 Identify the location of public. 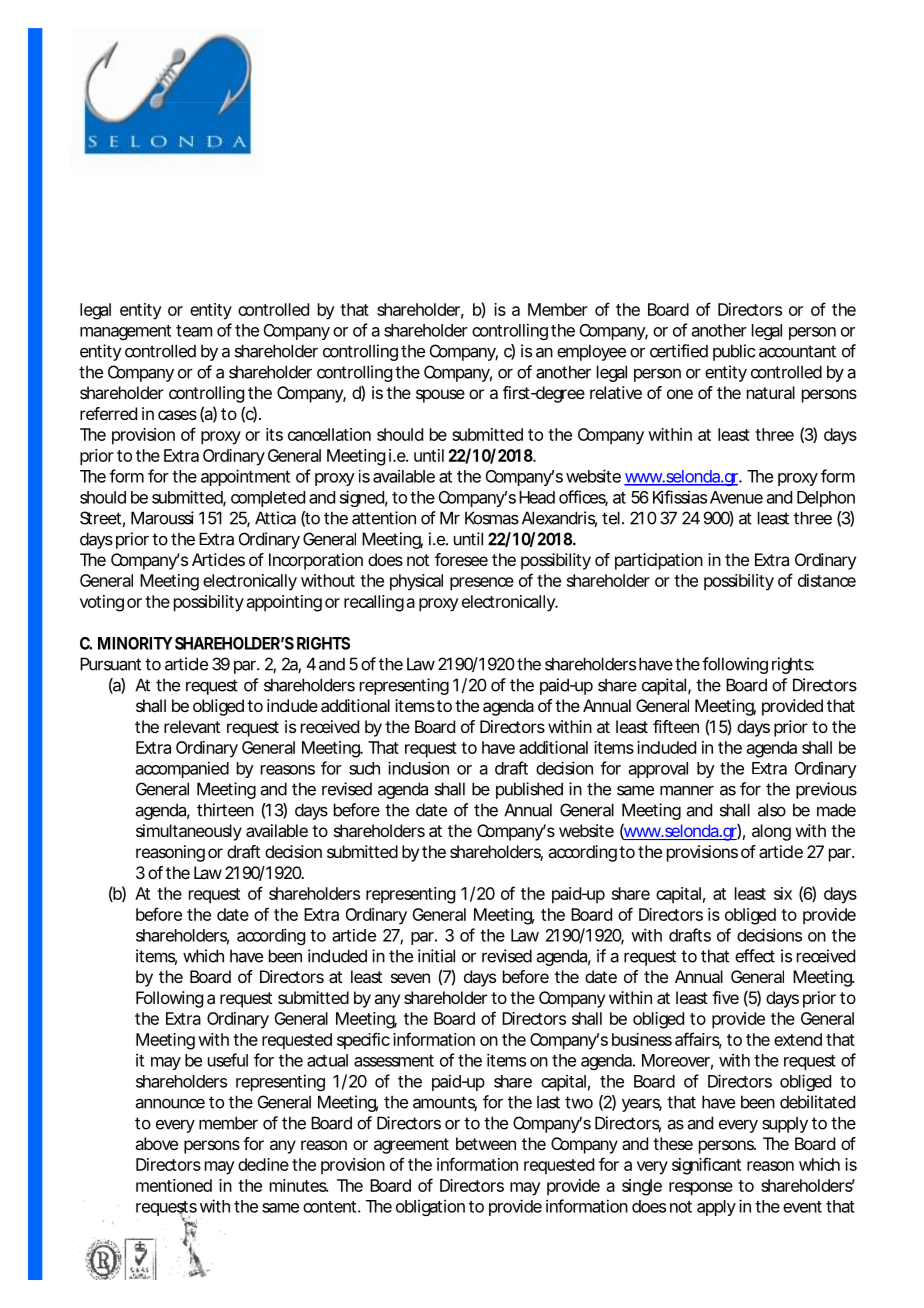
(734, 352).
